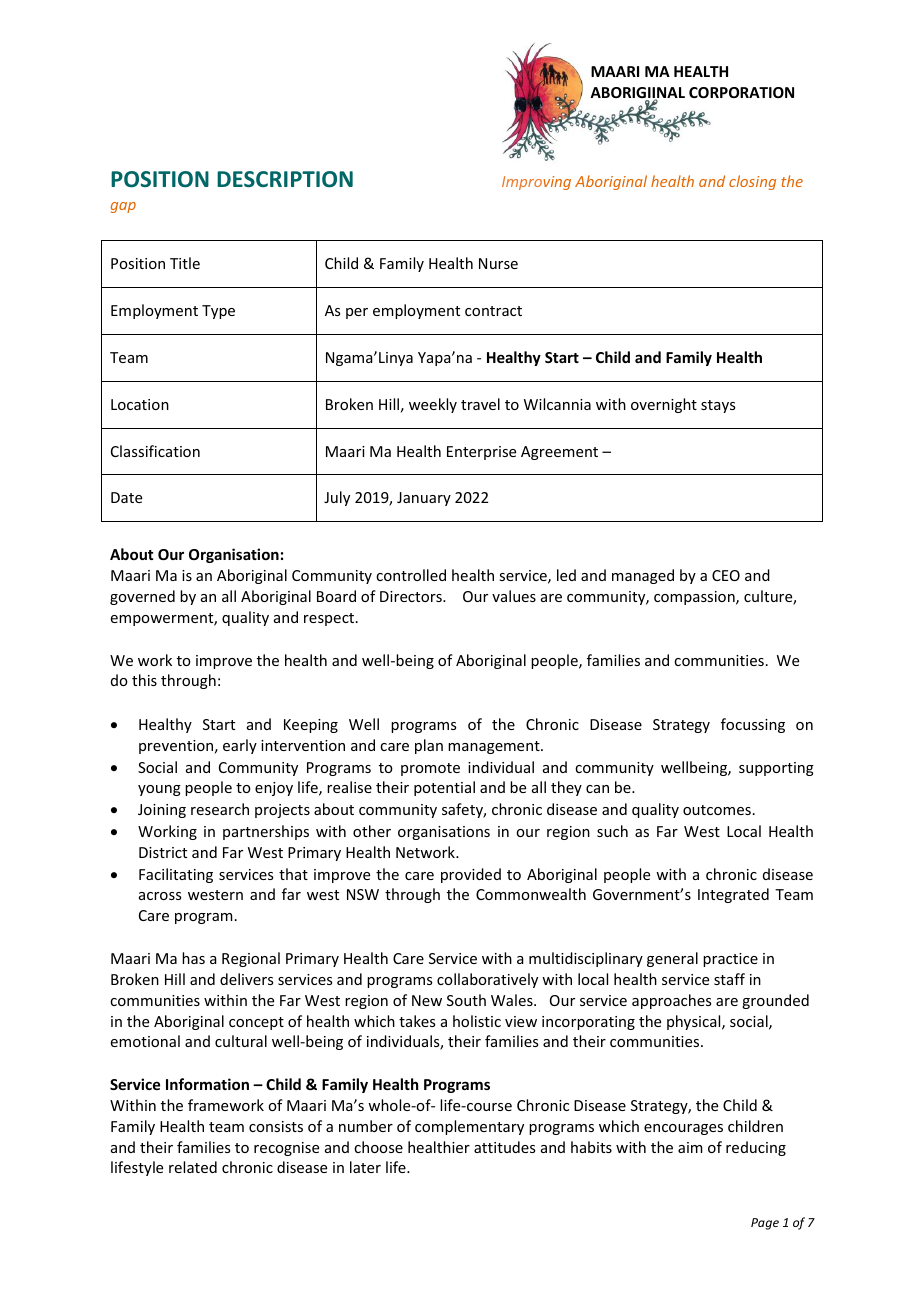 The height and width of the image is (1308, 924). What do you see at coordinates (285, 179) in the image?
I see `DESCRIPTION` at bounding box center [285, 179].
